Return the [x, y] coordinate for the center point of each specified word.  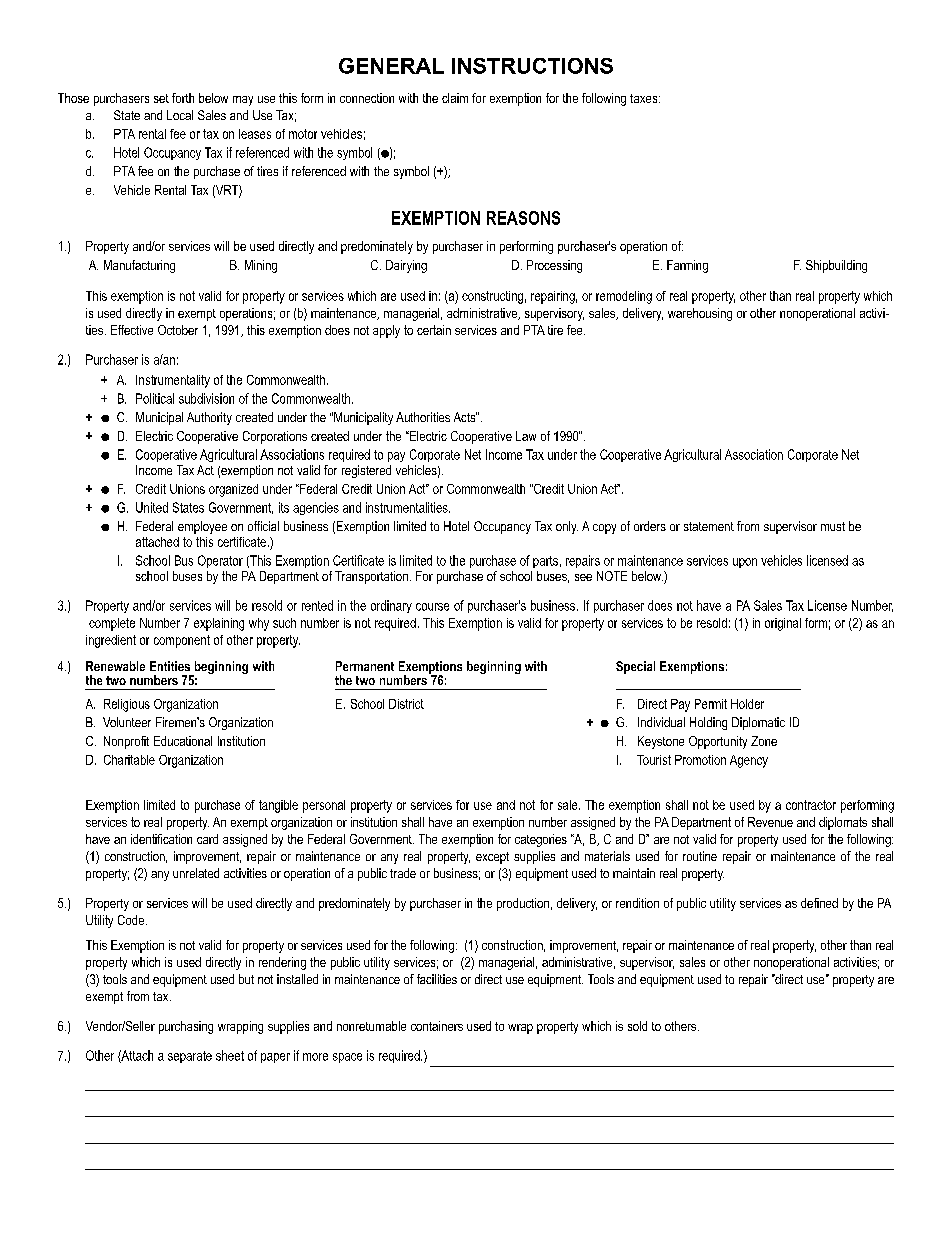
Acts [465, 417]
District [406, 704]
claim [455, 98]
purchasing [186, 1027]
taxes [645, 98]
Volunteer [127, 722]
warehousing [700, 314]
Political [155, 398]
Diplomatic [758, 723]
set [161, 98]
